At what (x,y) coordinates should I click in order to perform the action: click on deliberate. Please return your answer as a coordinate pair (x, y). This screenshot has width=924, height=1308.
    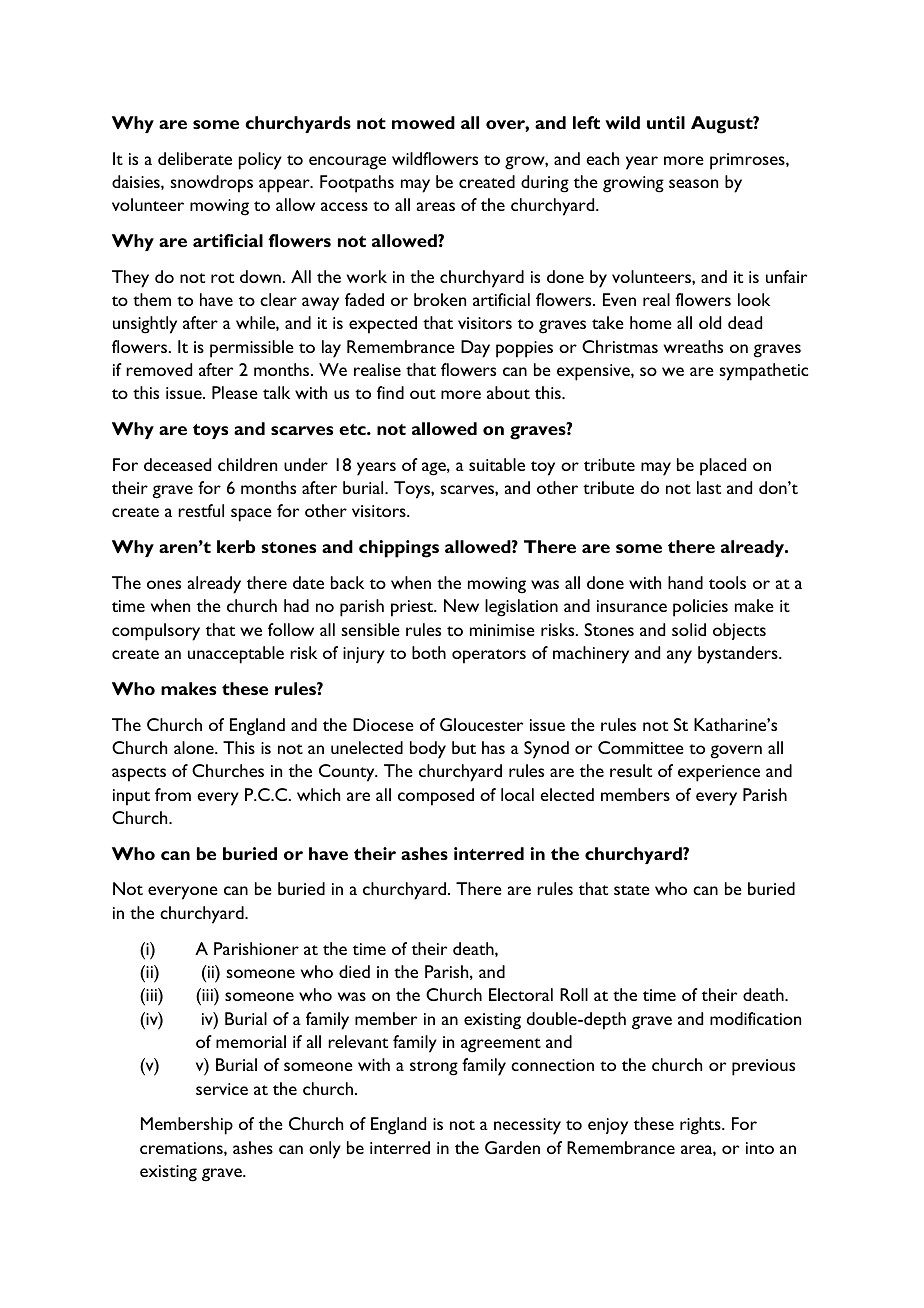
    Looking at the image, I should click on (195, 158).
